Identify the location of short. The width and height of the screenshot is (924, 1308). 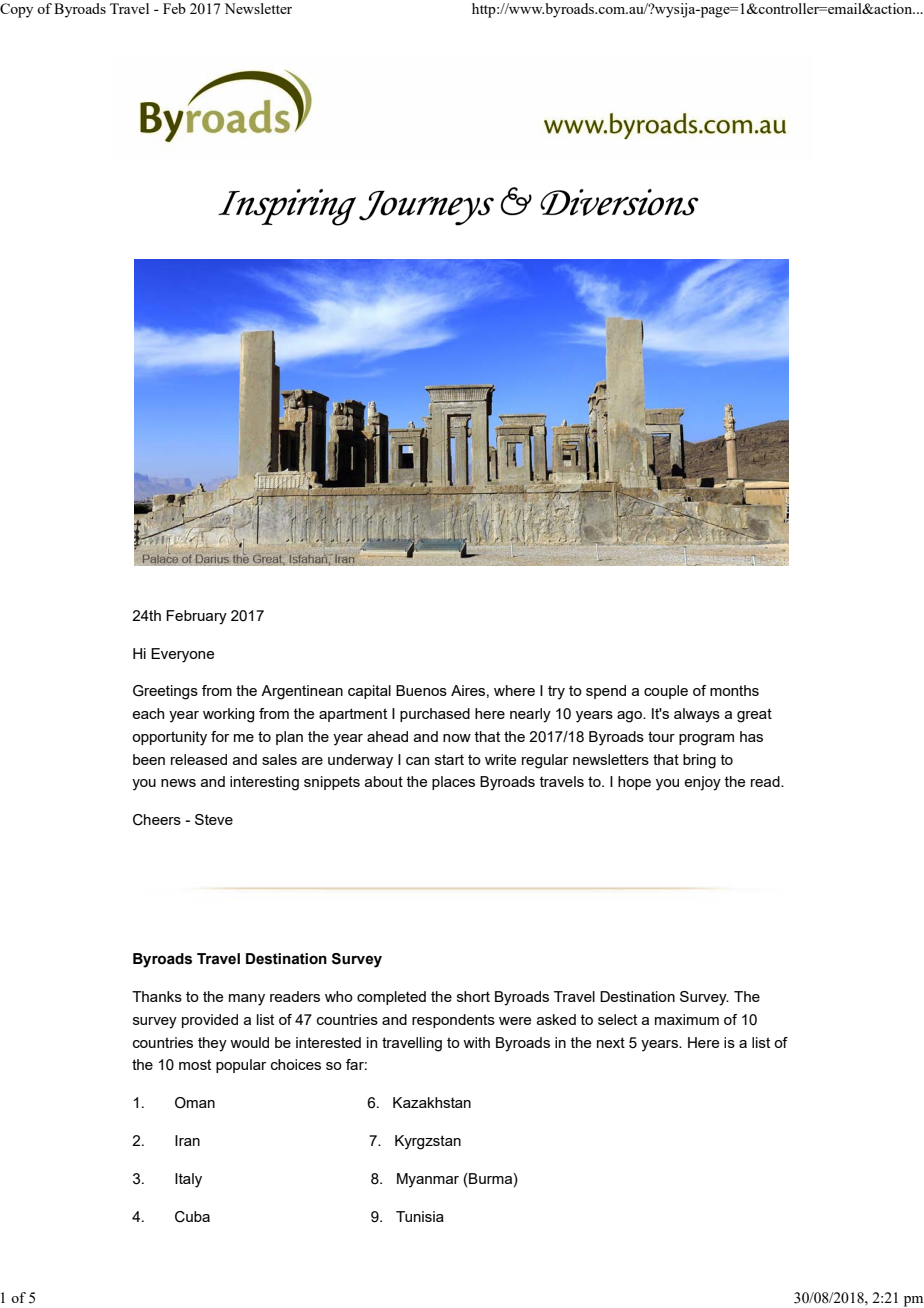
(473, 996).
